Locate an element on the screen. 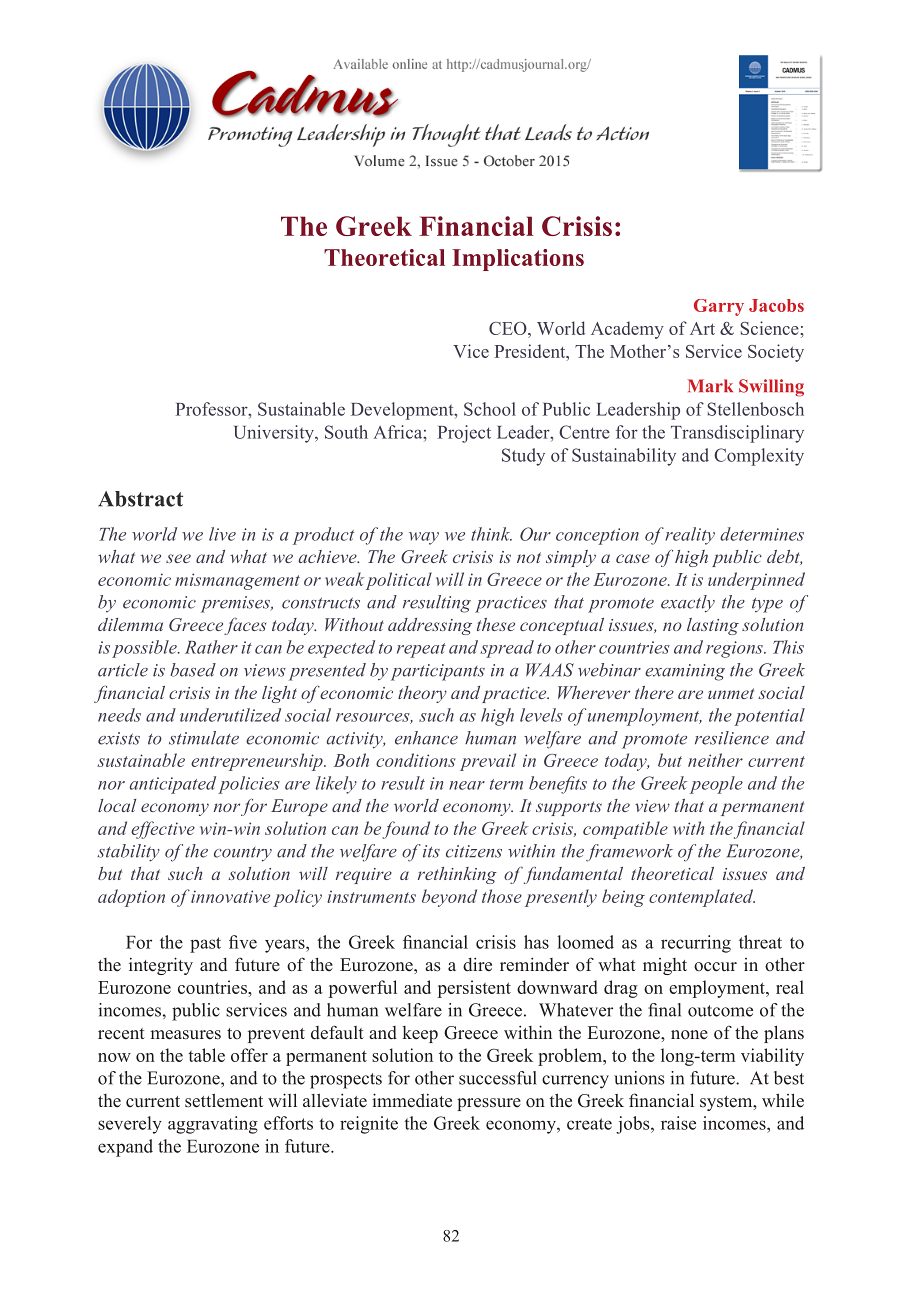 The image size is (924, 1305). Garry is located at coordinates (719, 307).
